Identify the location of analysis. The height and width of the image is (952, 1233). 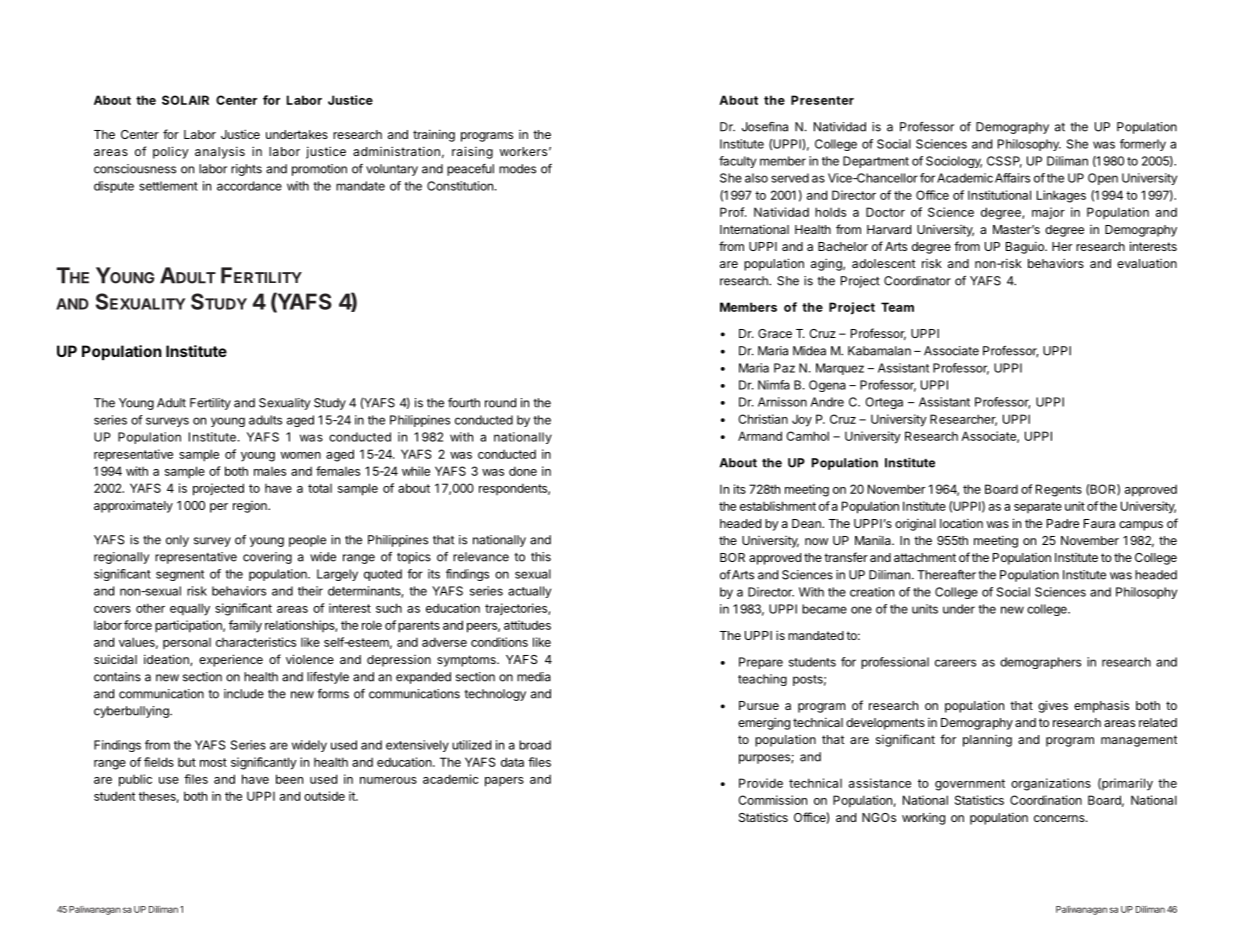
(220, 152).
